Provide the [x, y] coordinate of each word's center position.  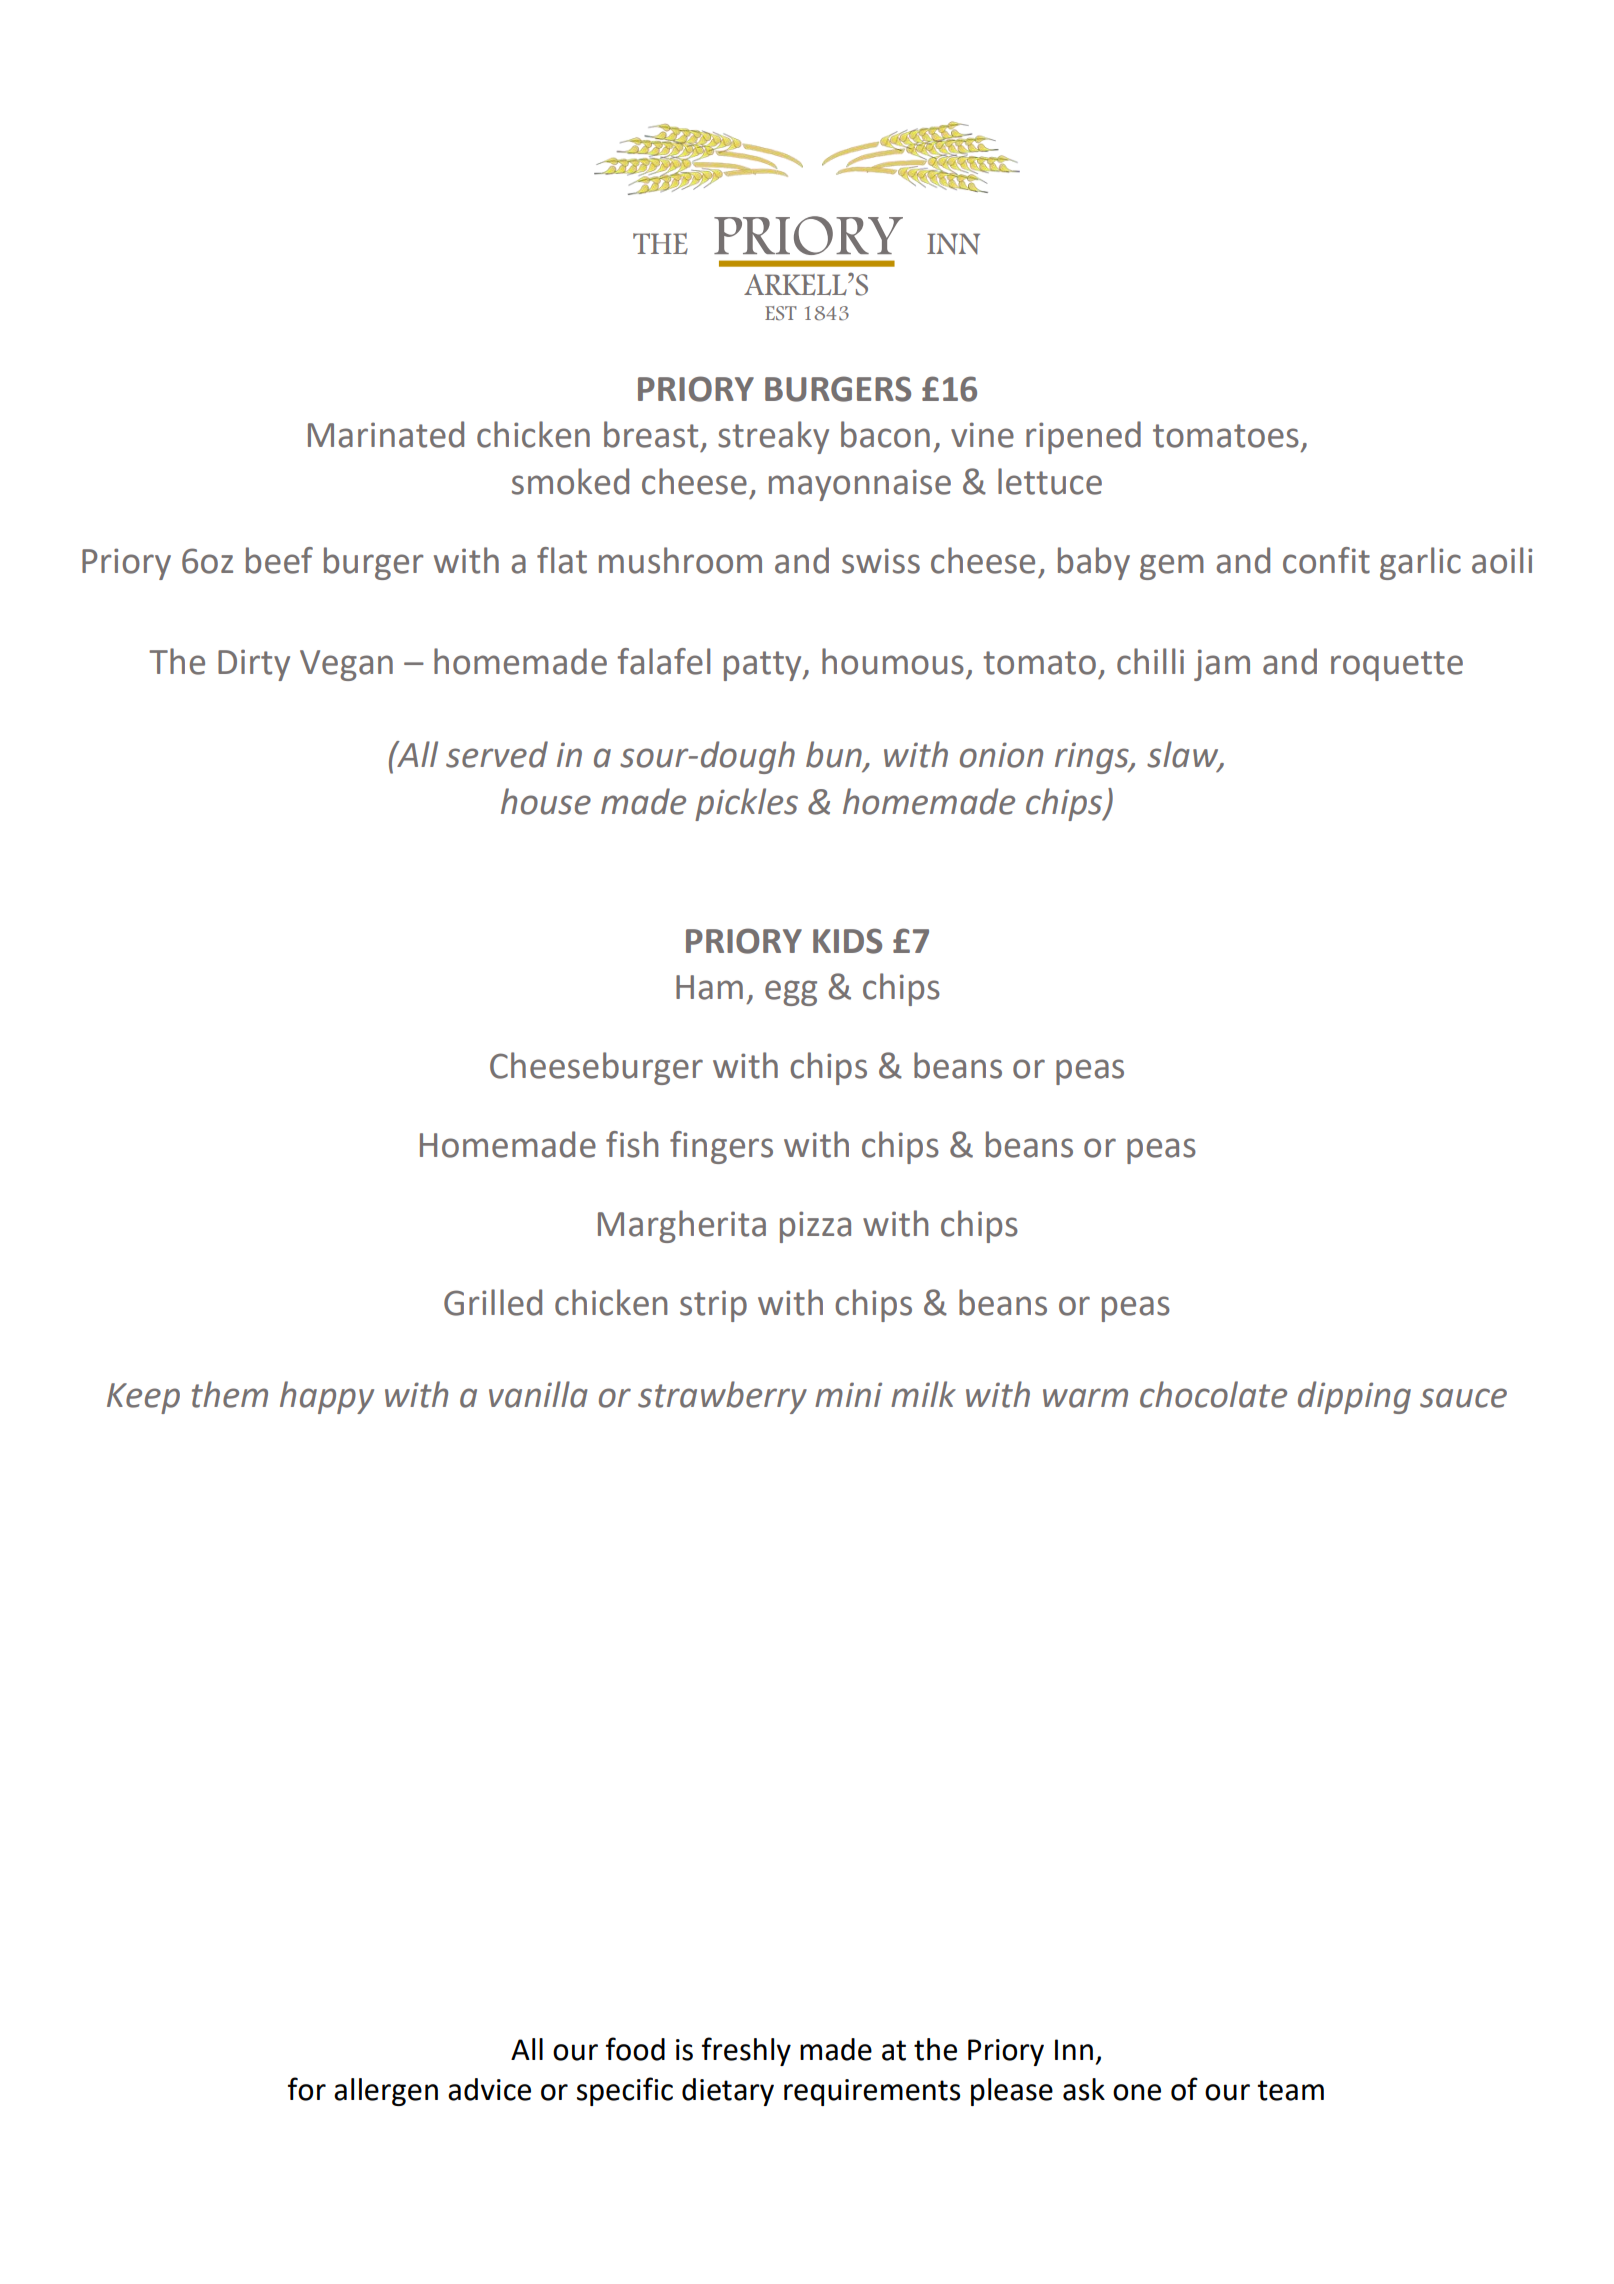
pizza [815, 1227]
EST [781, 313]
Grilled [493, 1302]
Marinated [386, 434]
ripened [1083, 437]
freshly [746, 2051]
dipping [1354, 1397]
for [307, 2089]
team [1290, 2090]
